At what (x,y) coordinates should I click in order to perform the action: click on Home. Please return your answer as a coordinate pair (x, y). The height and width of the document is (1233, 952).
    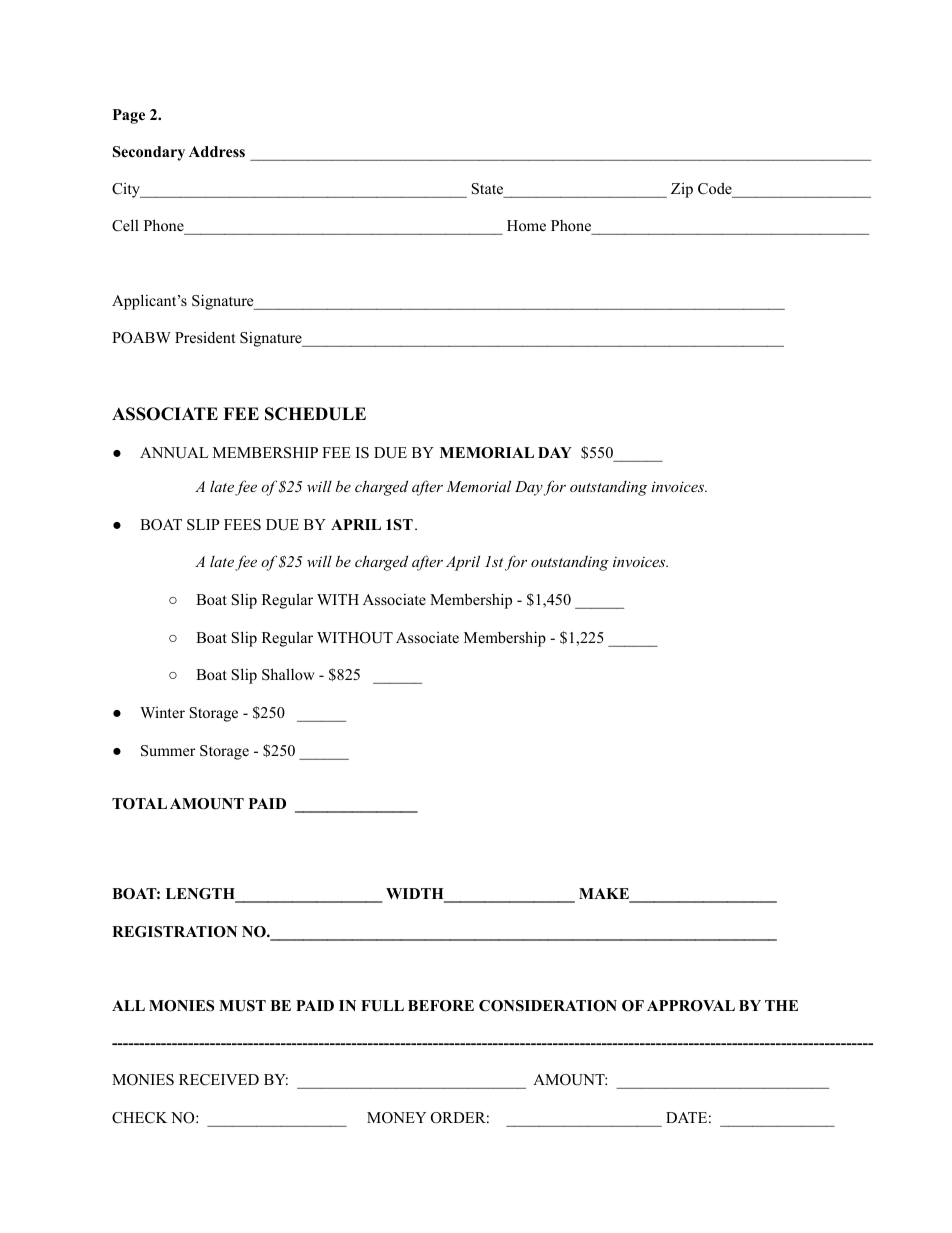
    Looking at the image, I should click on (526, 225).
